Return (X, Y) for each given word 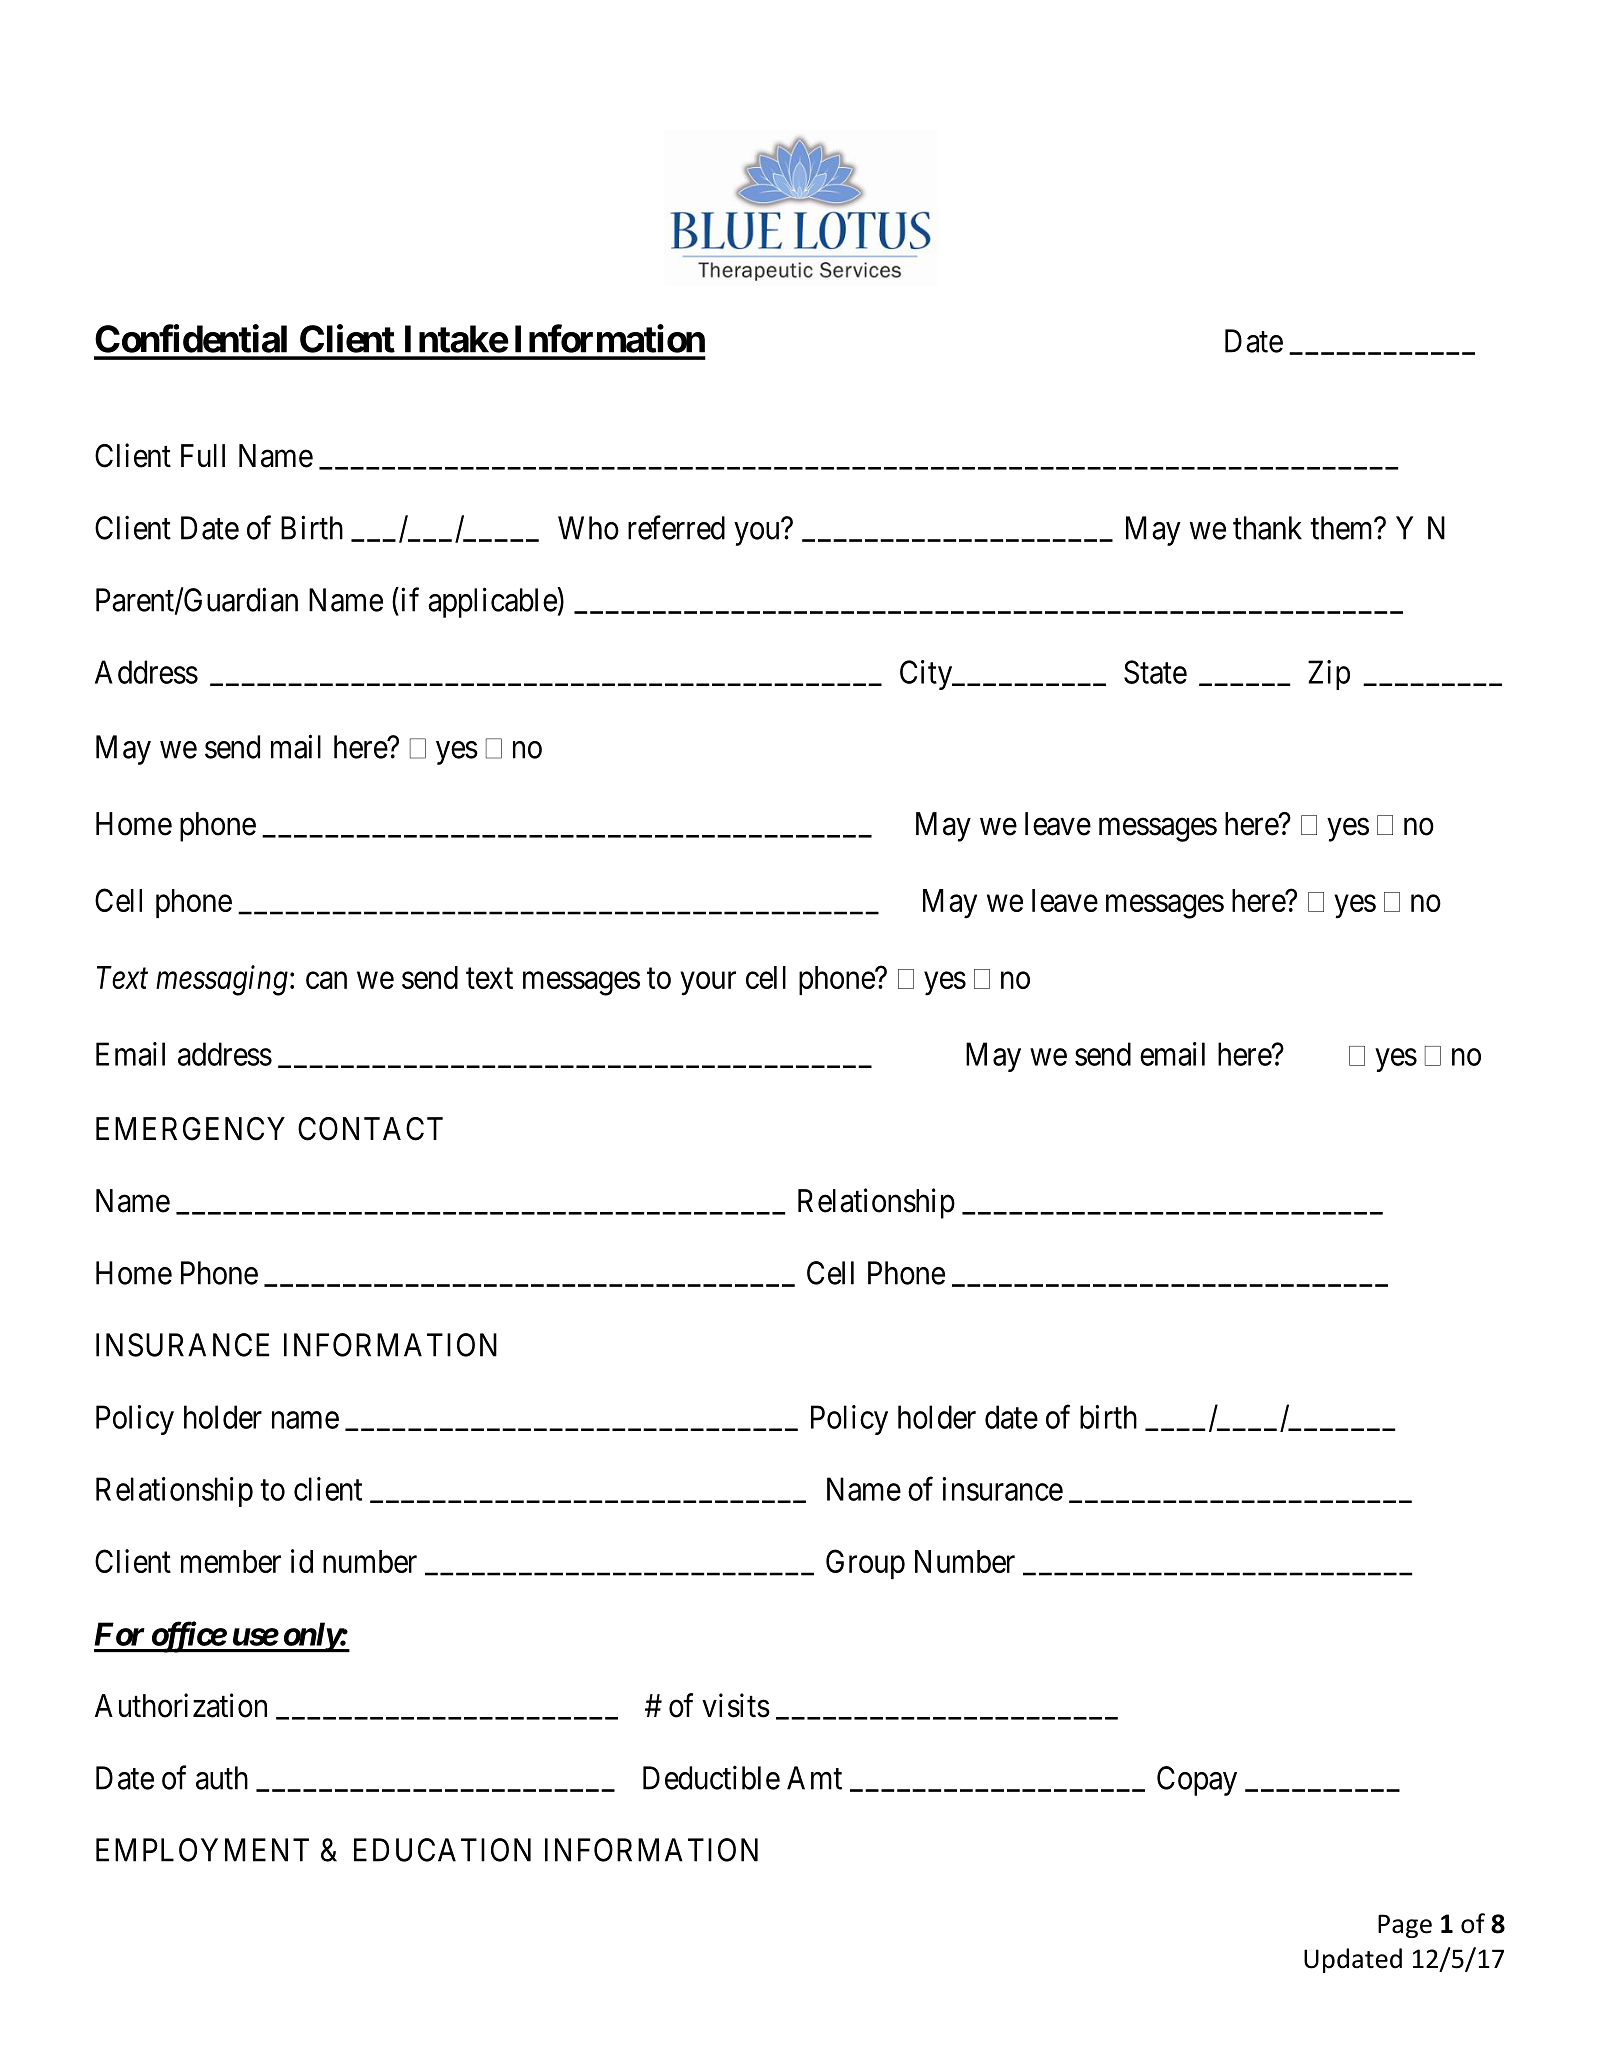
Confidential (191, 338)
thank (1267, 528)
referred (676, 527)
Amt (814, 1778)
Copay (1197, 1781)
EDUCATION (442, 1850)
